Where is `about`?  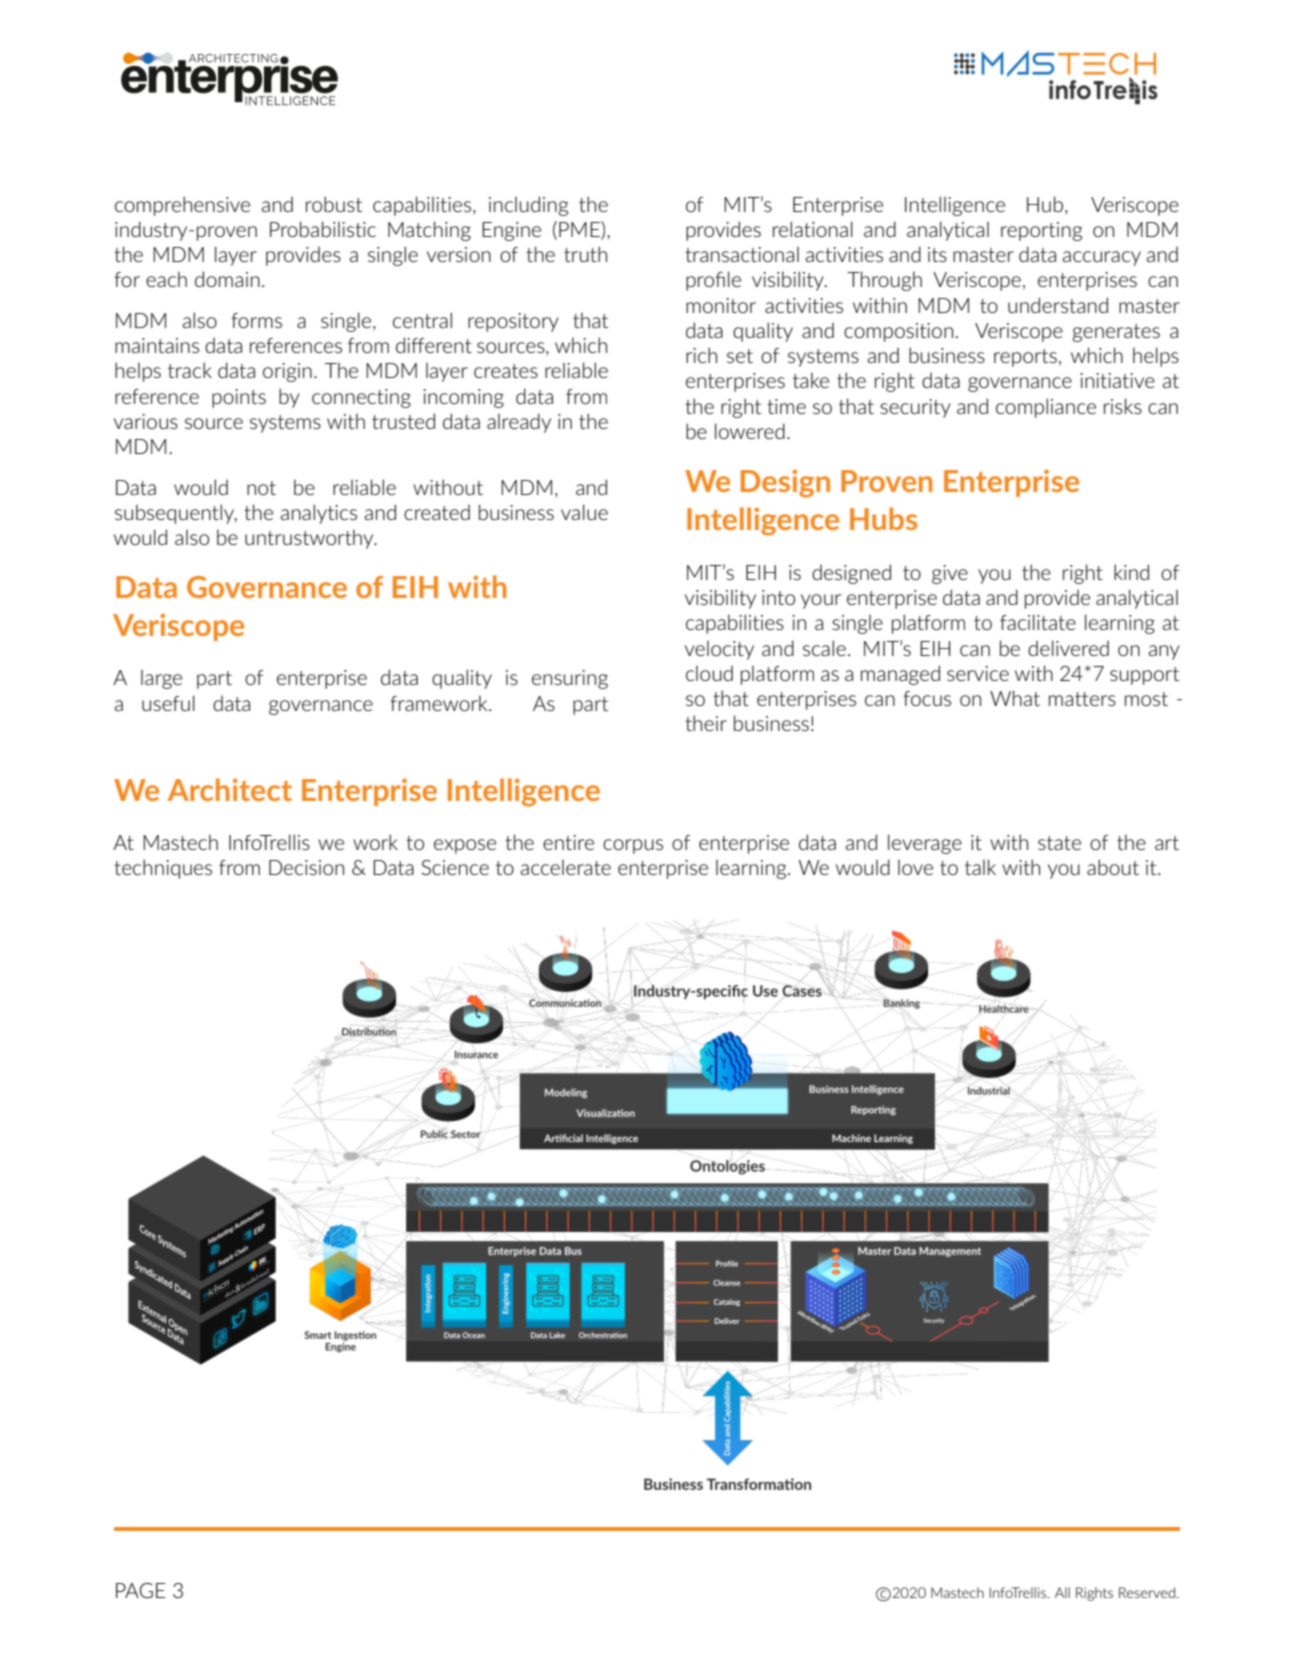
about is located at coordinates (1113, 867).
